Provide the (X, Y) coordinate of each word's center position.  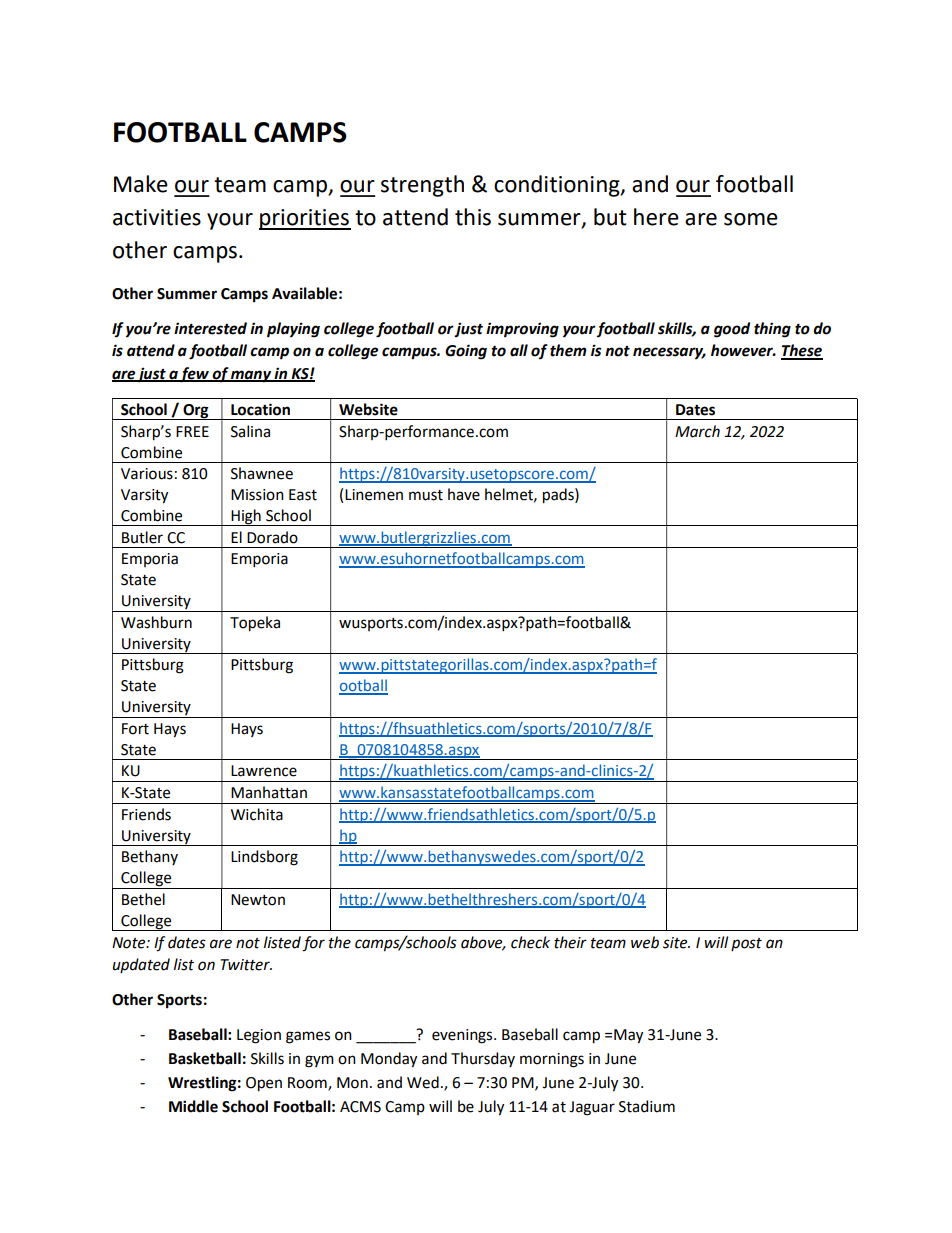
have (464, 494)
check (530, 942)
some (751, 219)
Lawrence (264, 771)
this (473, 217)
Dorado (272, 537)
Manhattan (269, 792)
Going (466, 352)
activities (157, 217)
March (697, 431)
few (195, 375)
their (570, 942)
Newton (258, 900)
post (746, 944)
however (743, 350)
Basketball (205, 1058)
